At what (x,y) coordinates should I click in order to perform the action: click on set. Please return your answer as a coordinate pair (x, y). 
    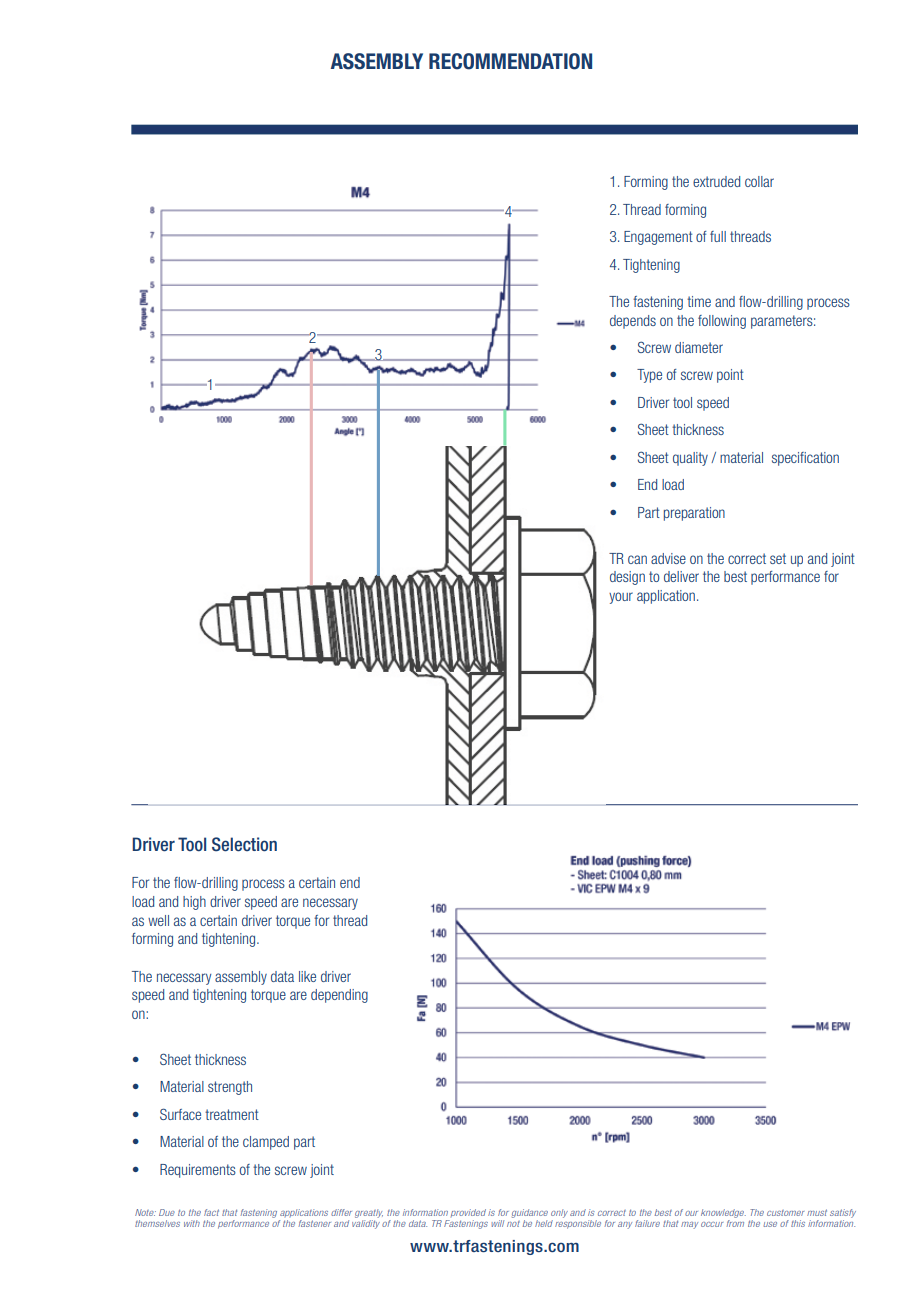
    Looking at the image, I should click on (778, 558).
